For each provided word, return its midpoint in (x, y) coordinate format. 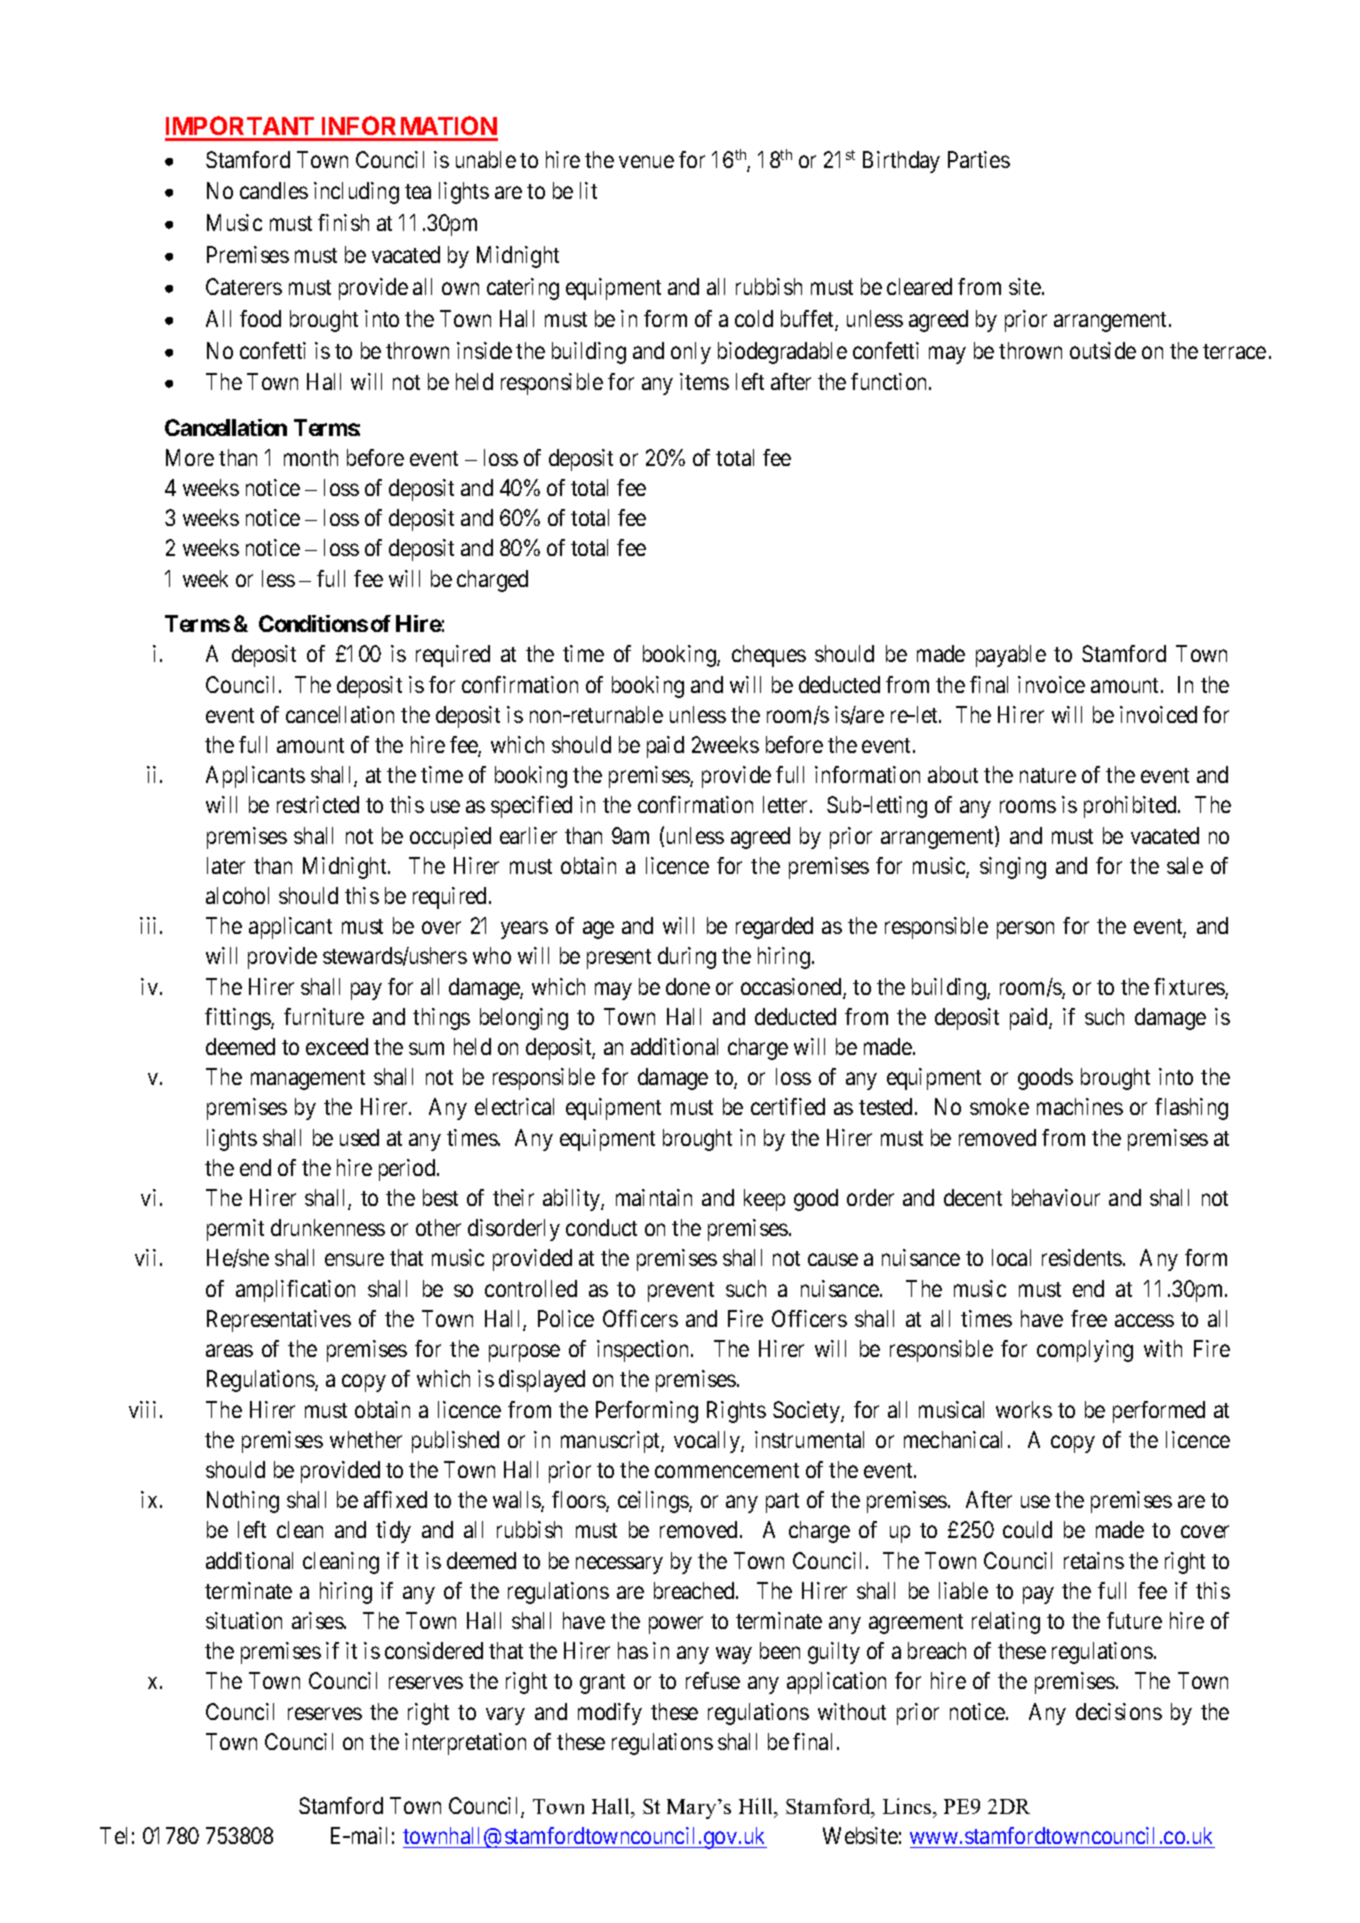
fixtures (1190, 988)
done (688, 986)
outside (1103, 350)
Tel (113, 1835)
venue (646, 161)
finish (343, 222)
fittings (238, 1019)
